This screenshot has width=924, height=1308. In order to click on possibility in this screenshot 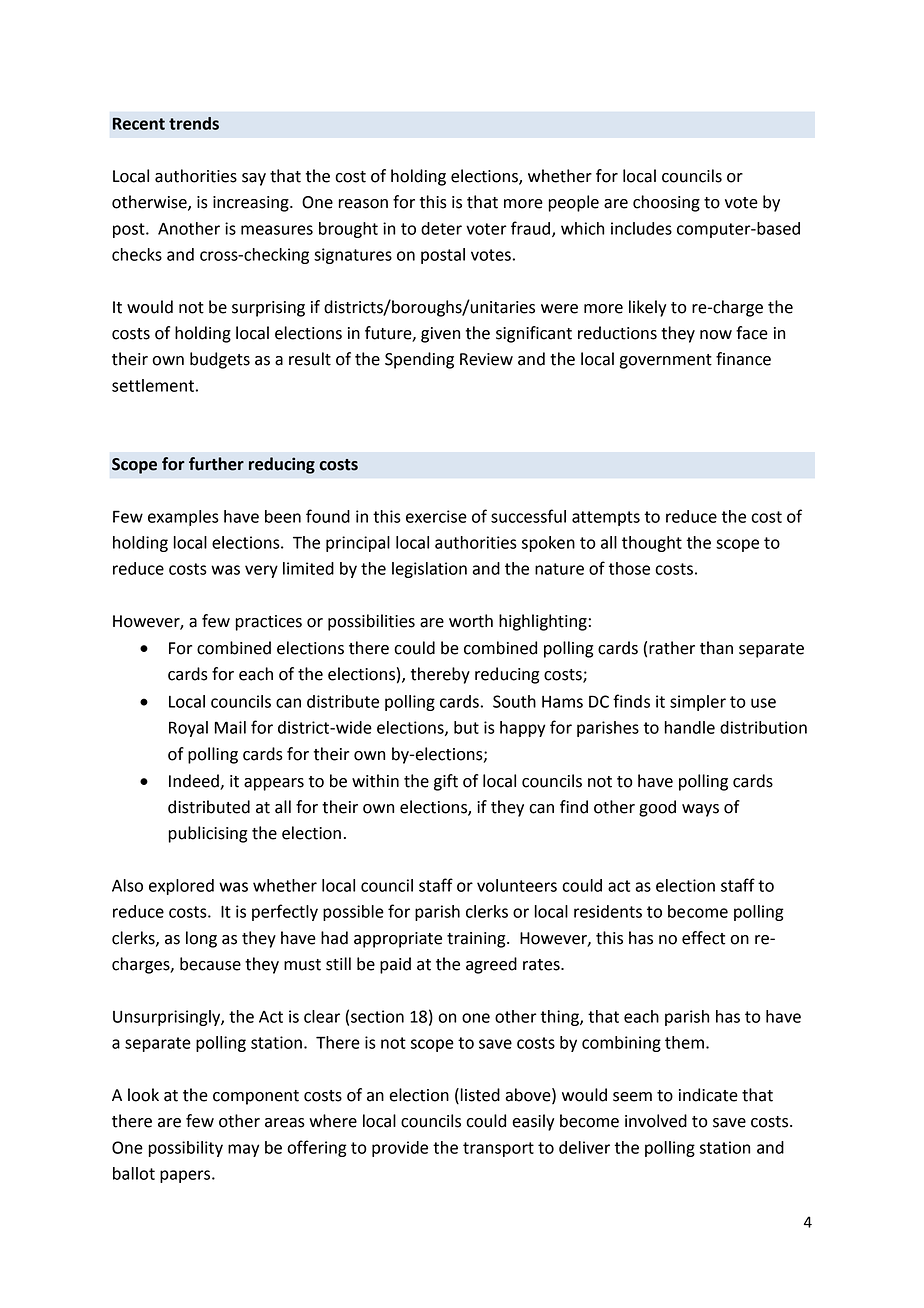, I will do `click(186, 1149)`.
